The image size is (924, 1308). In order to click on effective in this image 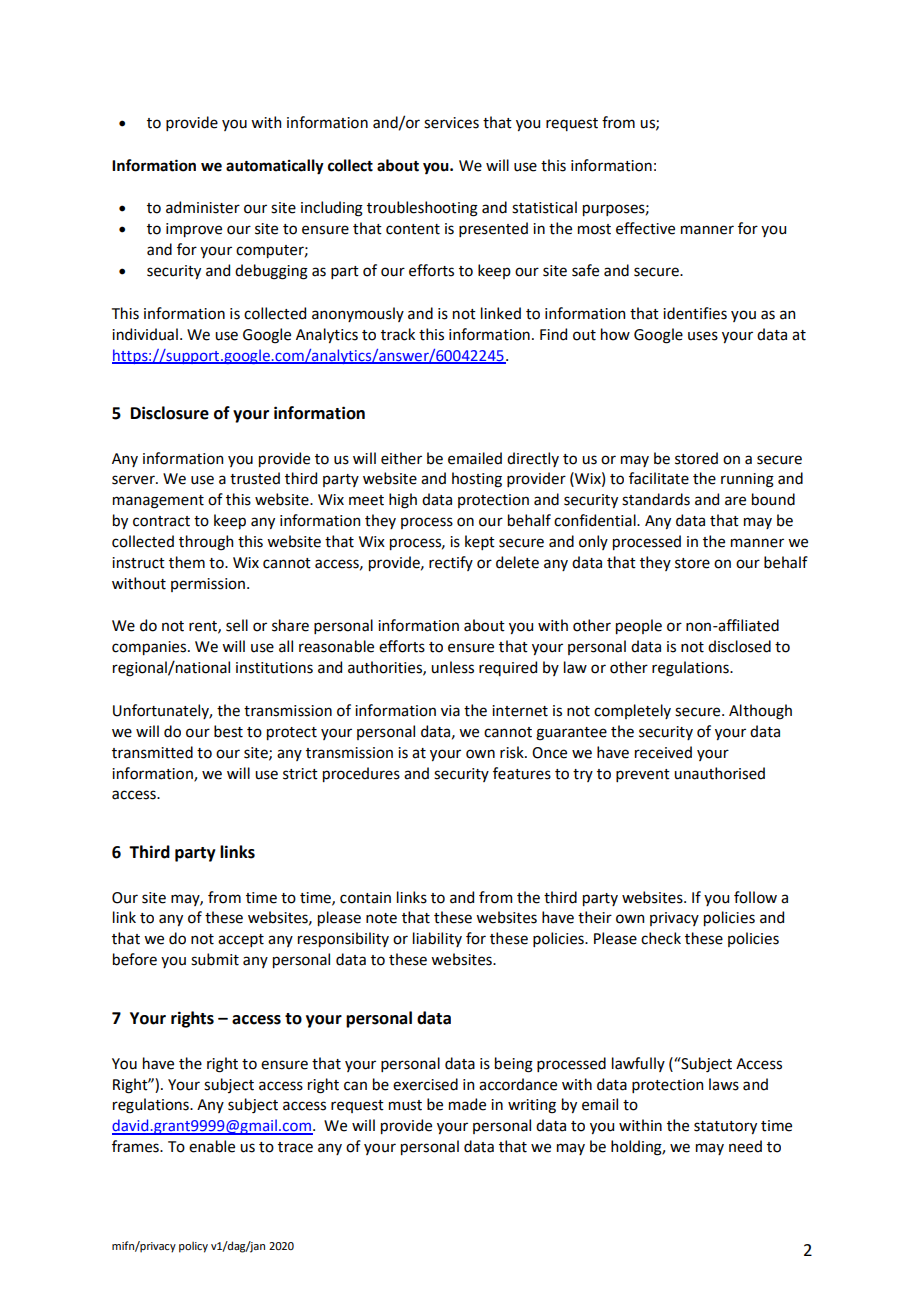, I will do `click(645, 228)`.
